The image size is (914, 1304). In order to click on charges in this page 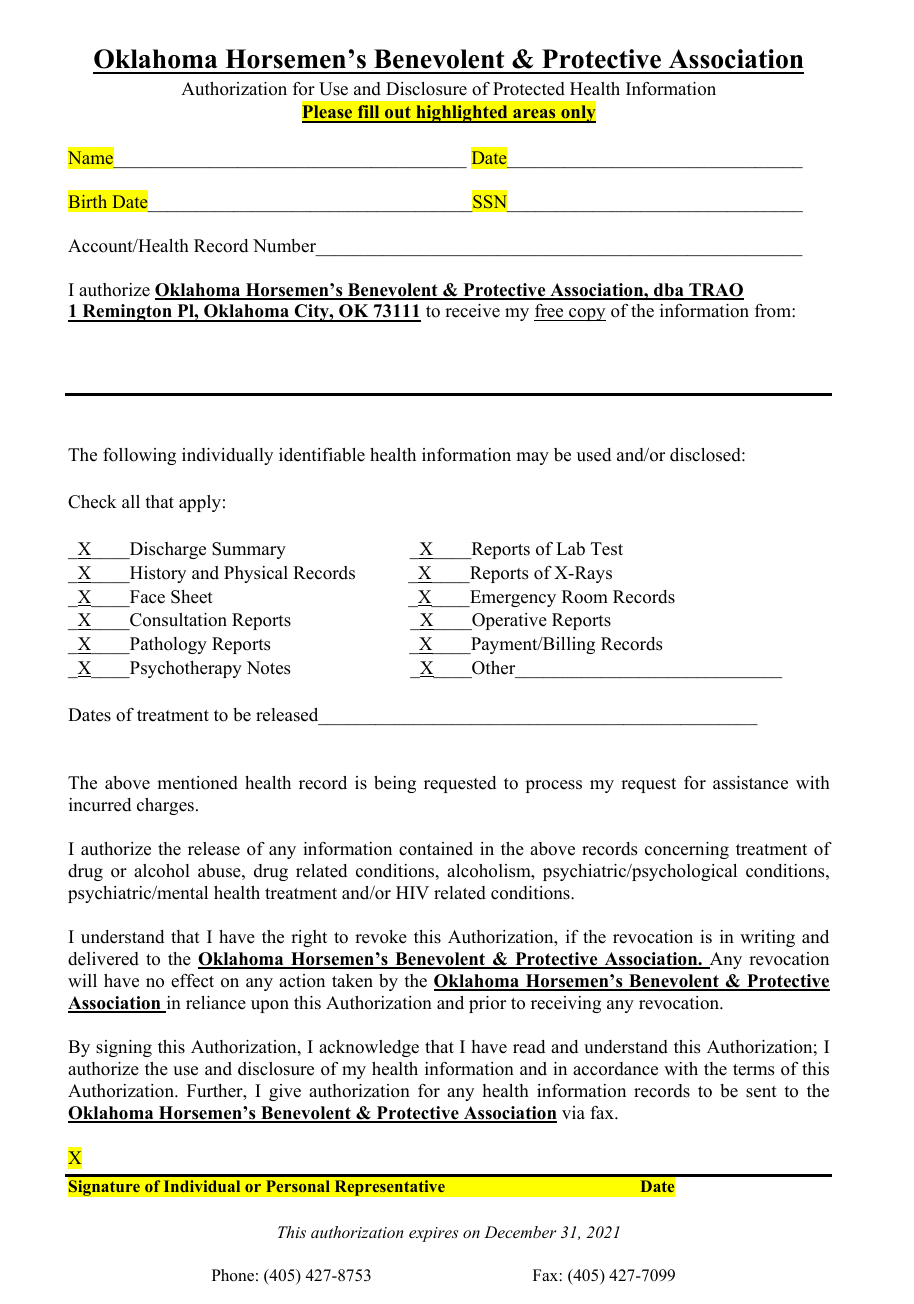, I will do `click(165, 806)`.
